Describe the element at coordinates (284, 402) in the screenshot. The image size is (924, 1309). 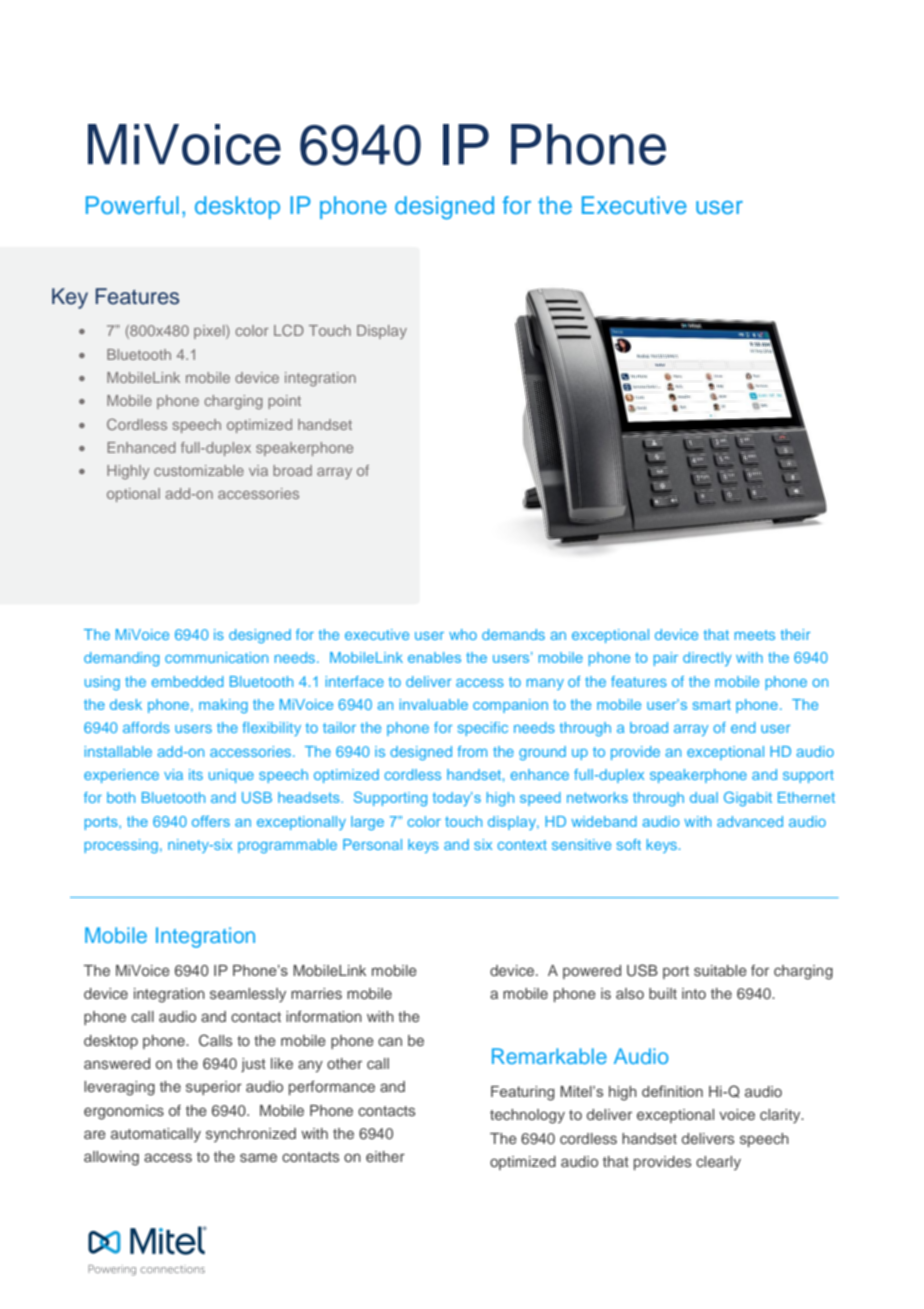
I see `point` at that location.
